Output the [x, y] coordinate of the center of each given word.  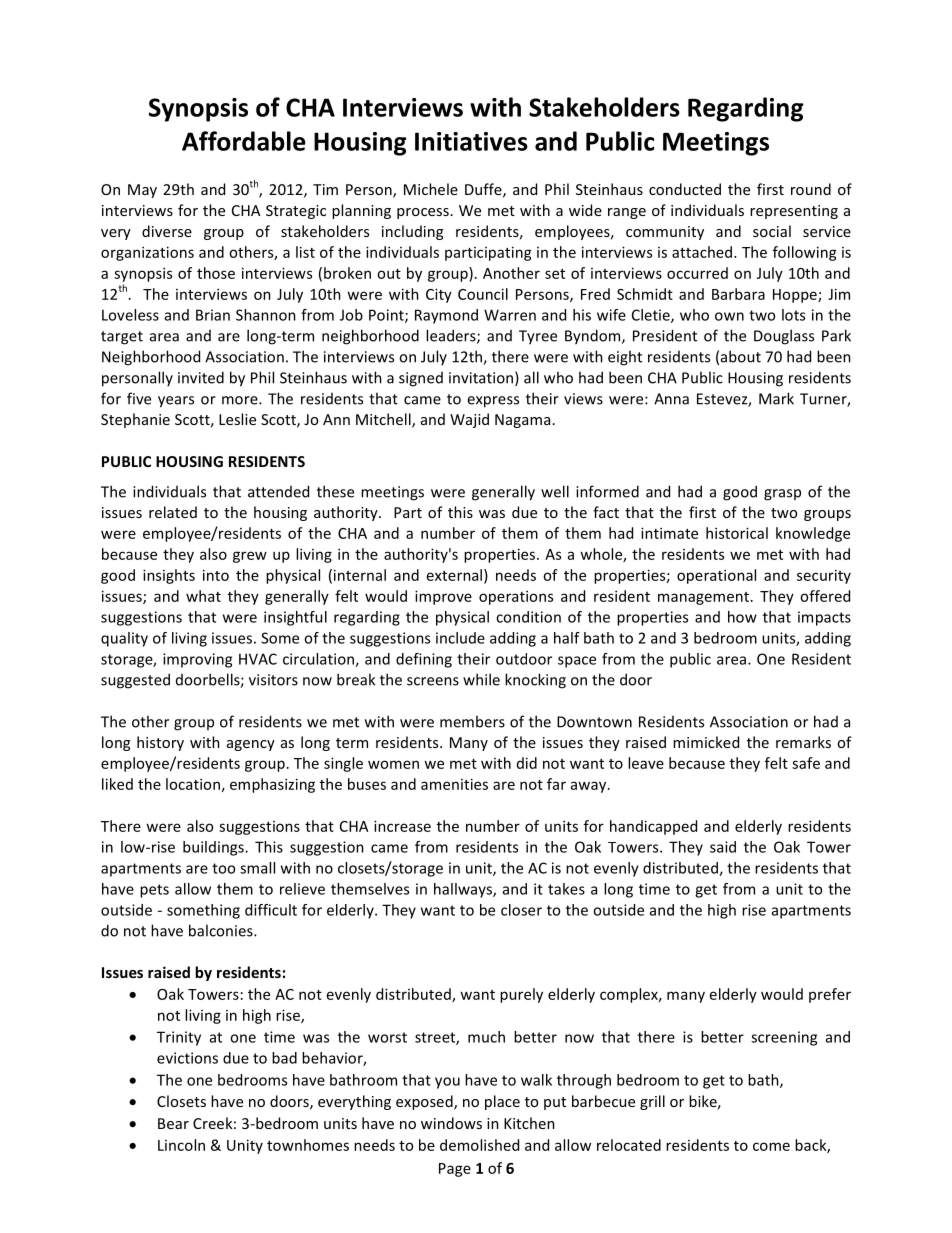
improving [197, 660]
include [460, 638]
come [771, 1146]
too [223, 868]
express [493, 402]
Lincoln [181, 1145]
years [176, 402]
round [811, 189]
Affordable [244, 141]
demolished [479, 1145]
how [742, 617]
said [723, 847]
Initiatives [471, 141]
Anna [671, 399]
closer [521, 910]
